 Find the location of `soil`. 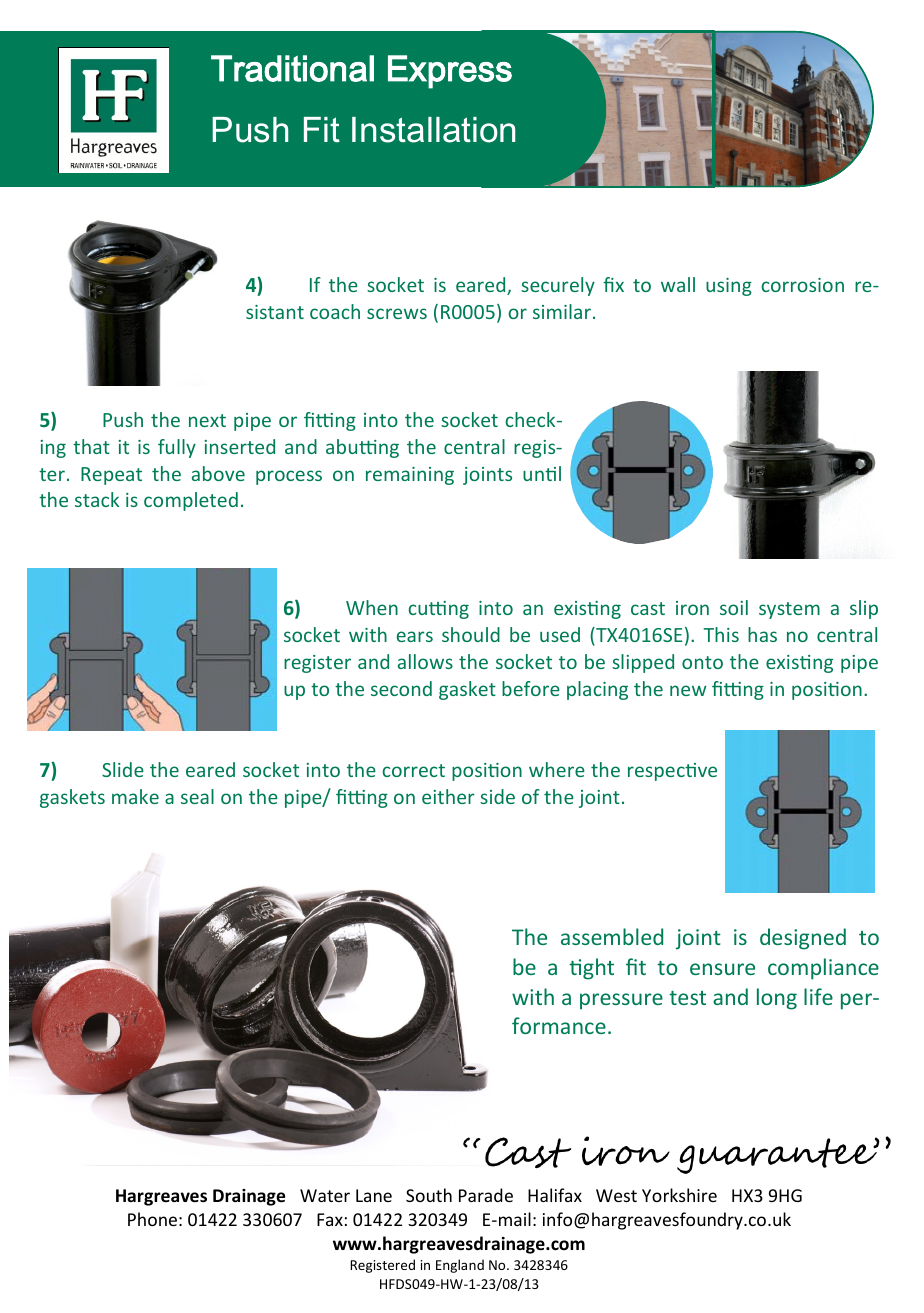

soil is located at coordinates (734, 607).
